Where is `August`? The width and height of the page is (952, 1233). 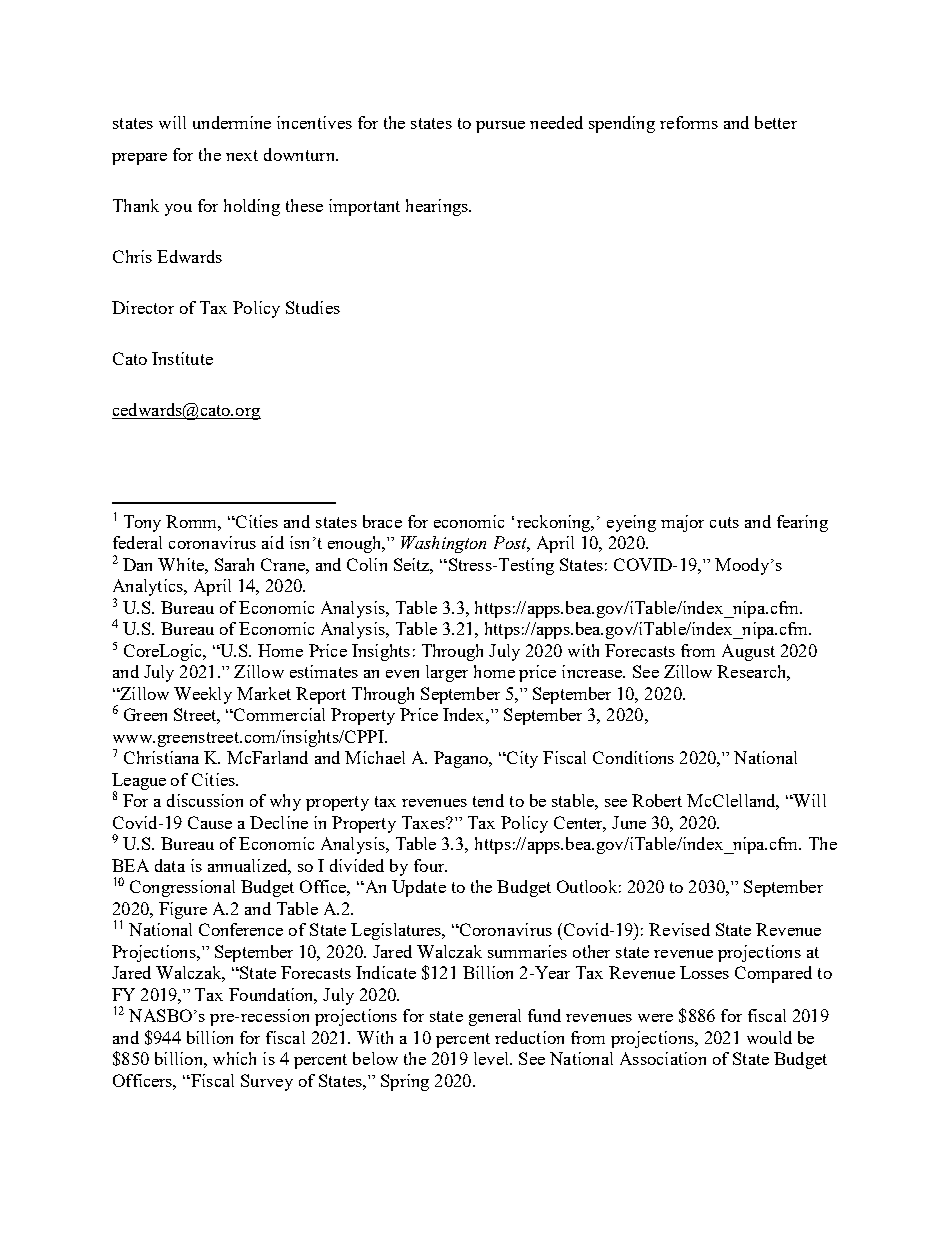
August is located at coordinates (748, 652).
